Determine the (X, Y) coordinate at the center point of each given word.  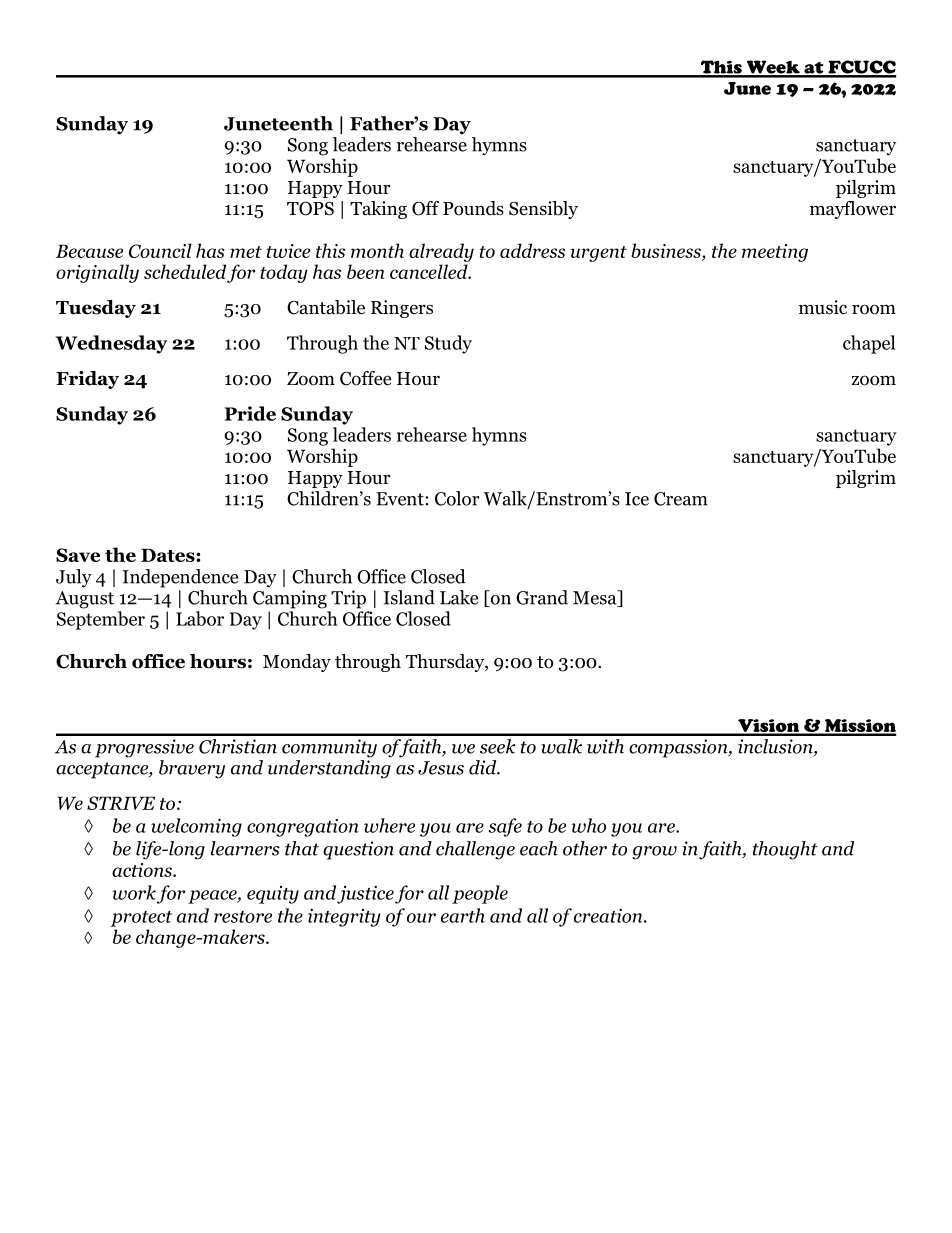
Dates (169, 555)
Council (160, 250)
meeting (775, 253)
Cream (681, 499)
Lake (459, 597)
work (134, 892)
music (823, 307)
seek (497, 746)
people (480, 894)
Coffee (365, 378)
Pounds (473, 208)
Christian (238, 746)
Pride (250, 413)
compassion (679, 748)
